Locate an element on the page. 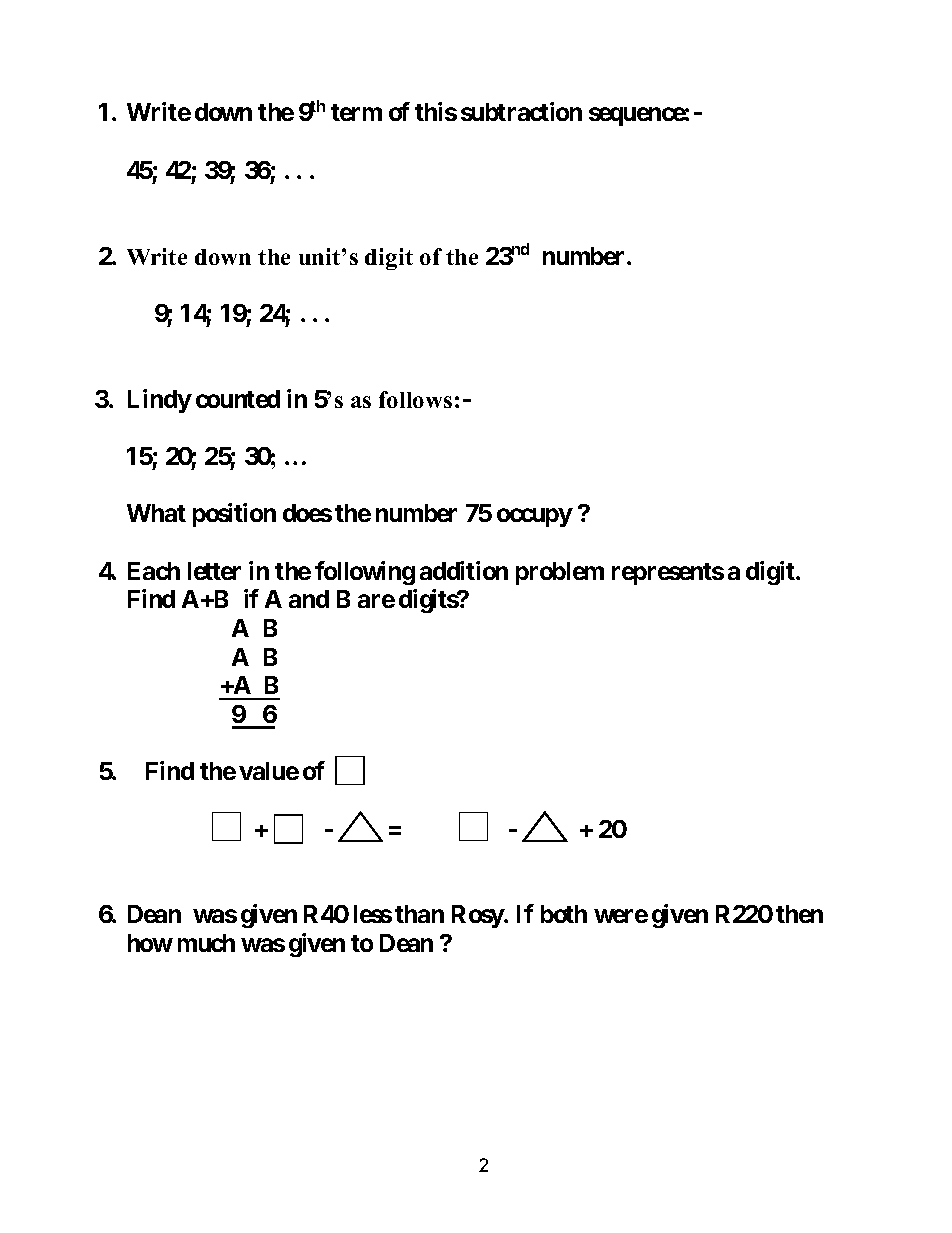 Image resolution: width=952 pixels, height=1233 pixels. much is located at coordinates (206, 943).
